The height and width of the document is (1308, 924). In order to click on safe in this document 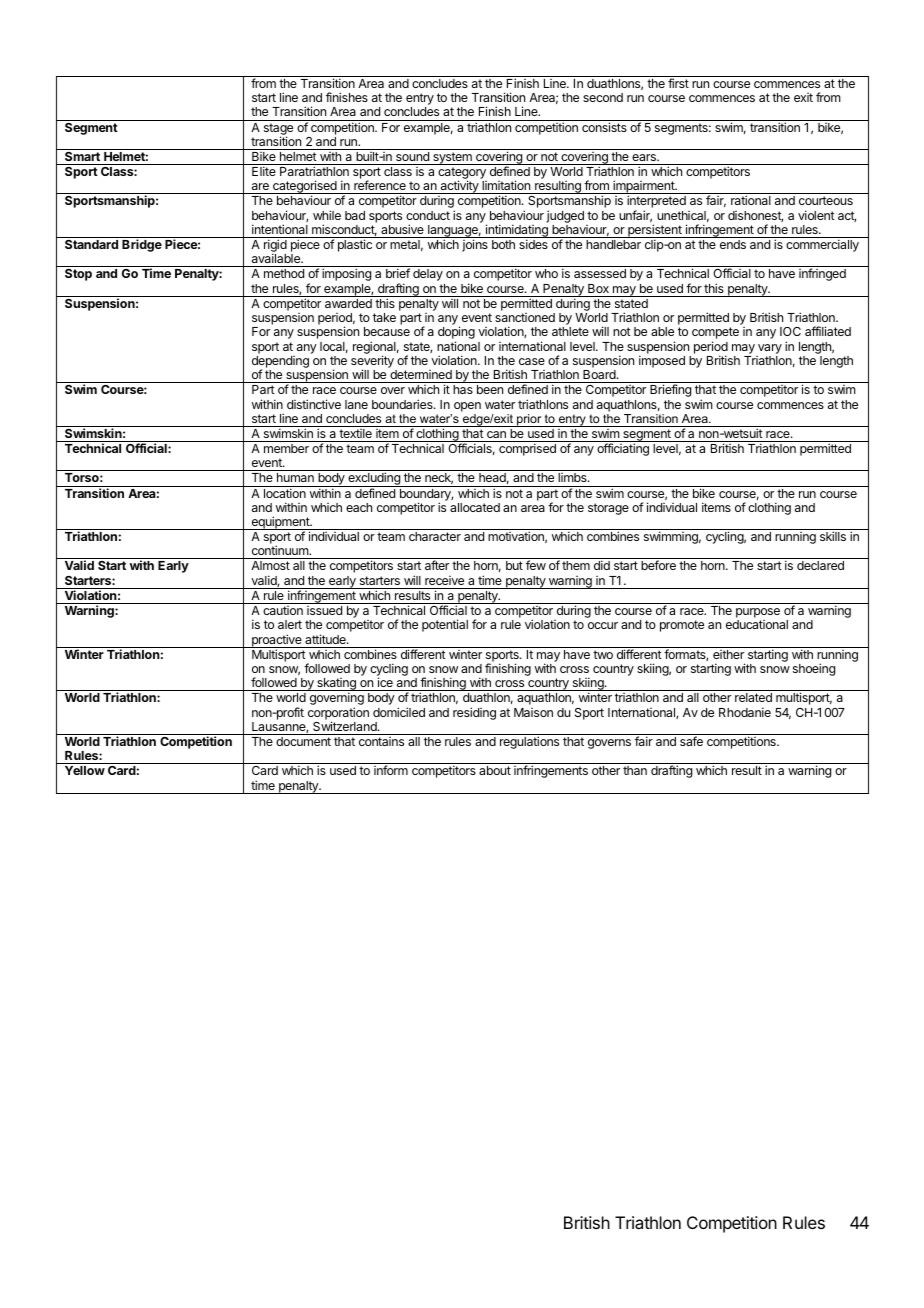, I will do `click(691, 741)`.
